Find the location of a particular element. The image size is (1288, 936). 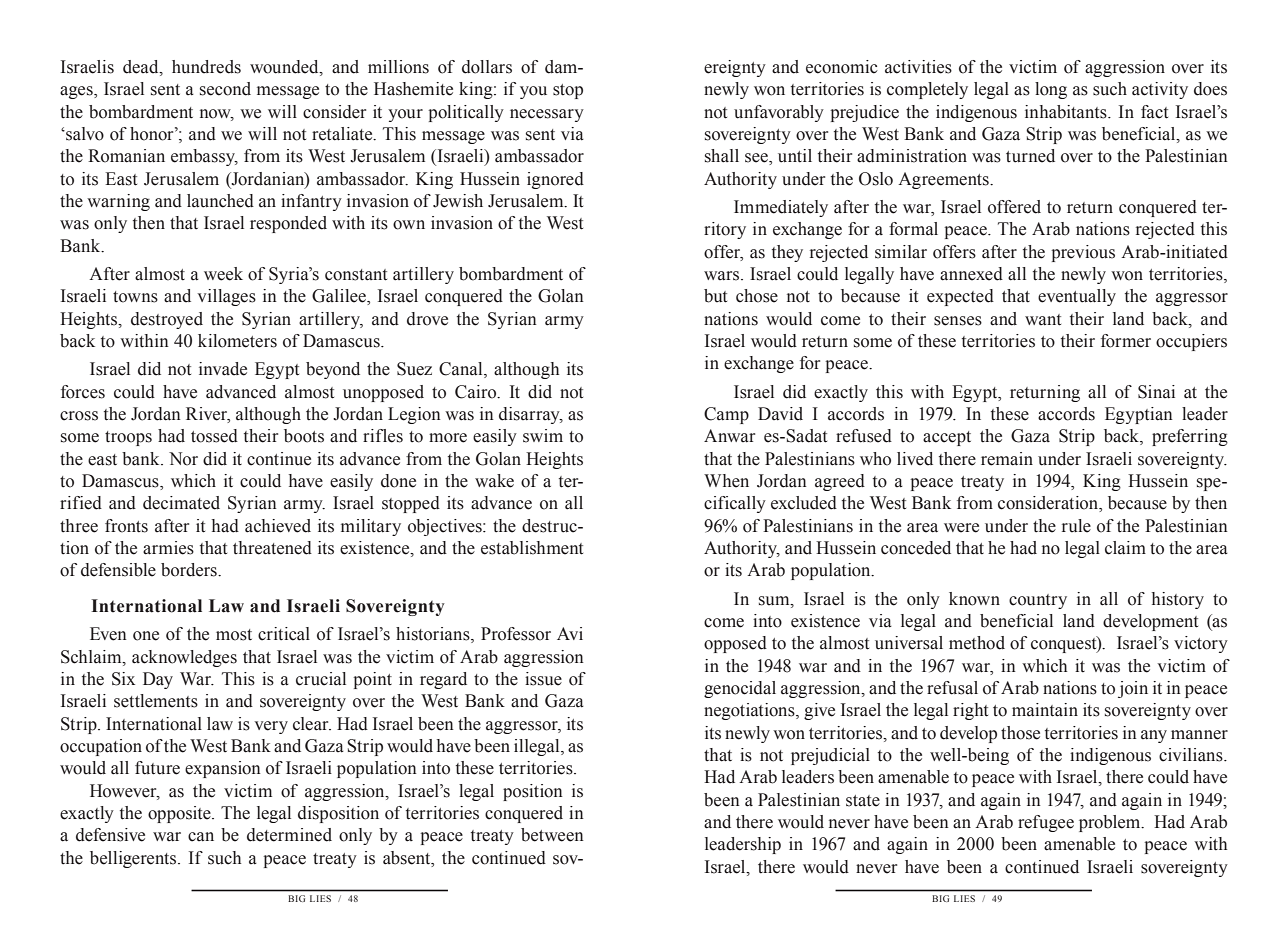

issue is located at coordinates (543, 679).
